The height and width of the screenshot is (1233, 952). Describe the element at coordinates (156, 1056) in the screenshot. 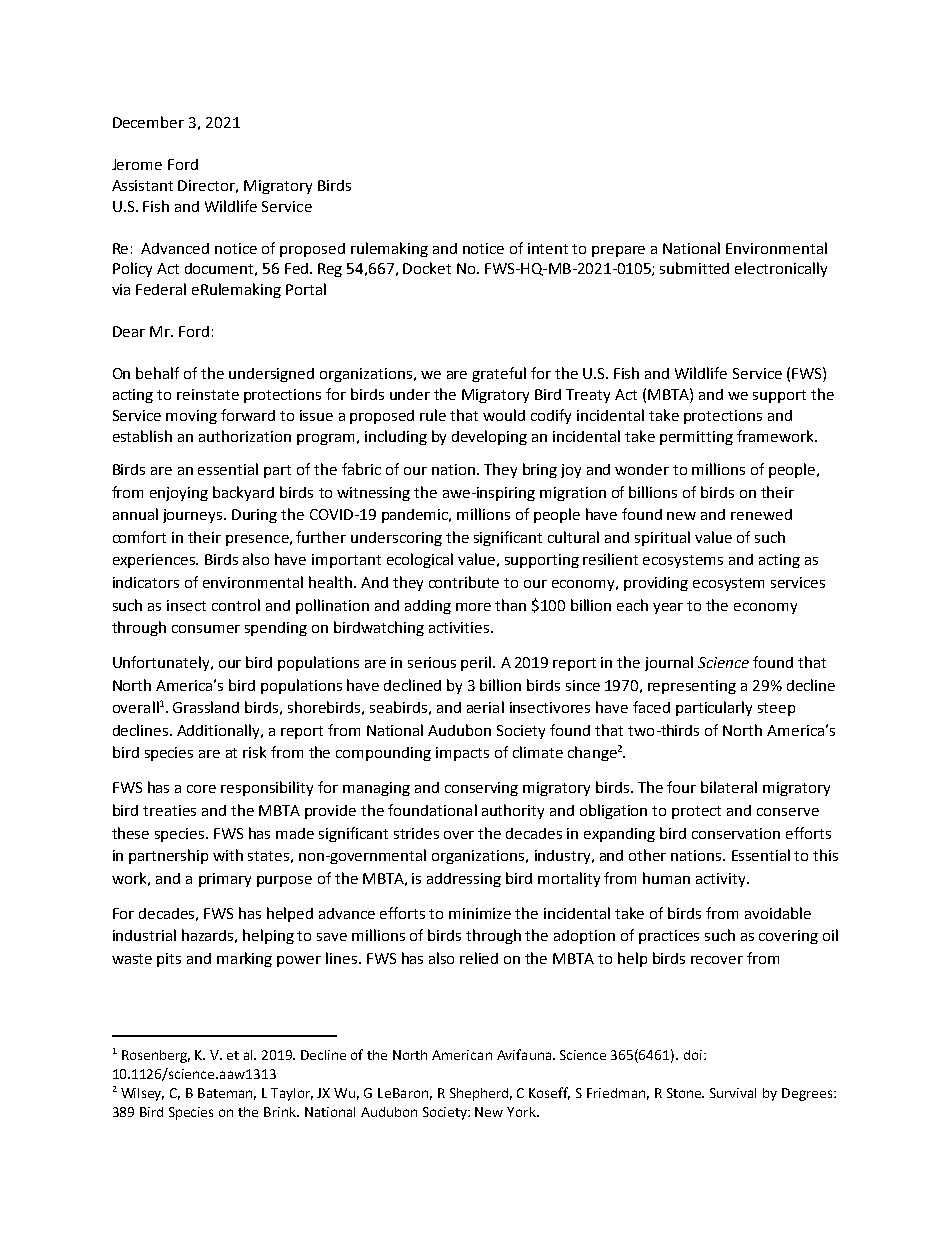

I see `Rosenberg` at that location.
